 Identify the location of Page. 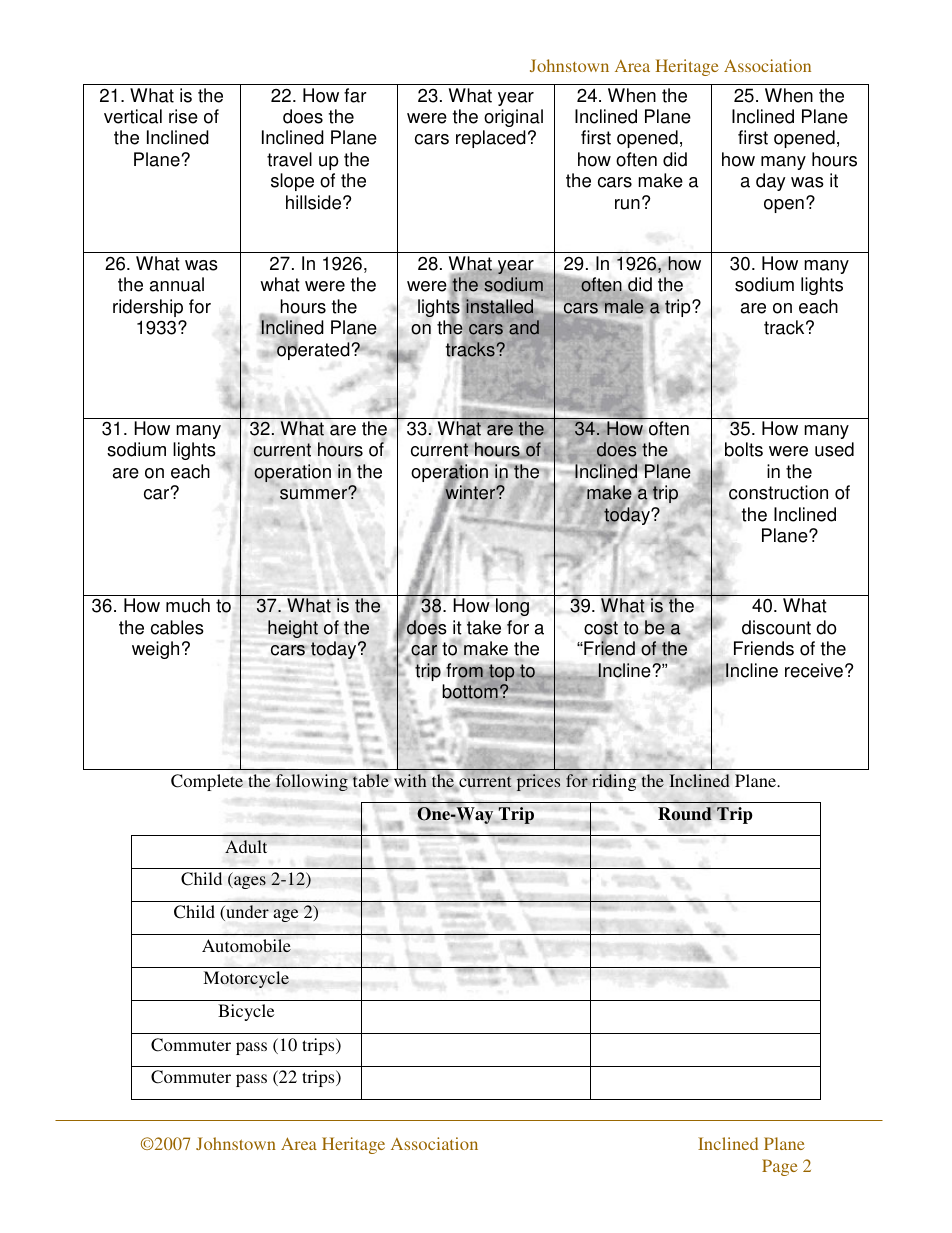
(780, 1167).
